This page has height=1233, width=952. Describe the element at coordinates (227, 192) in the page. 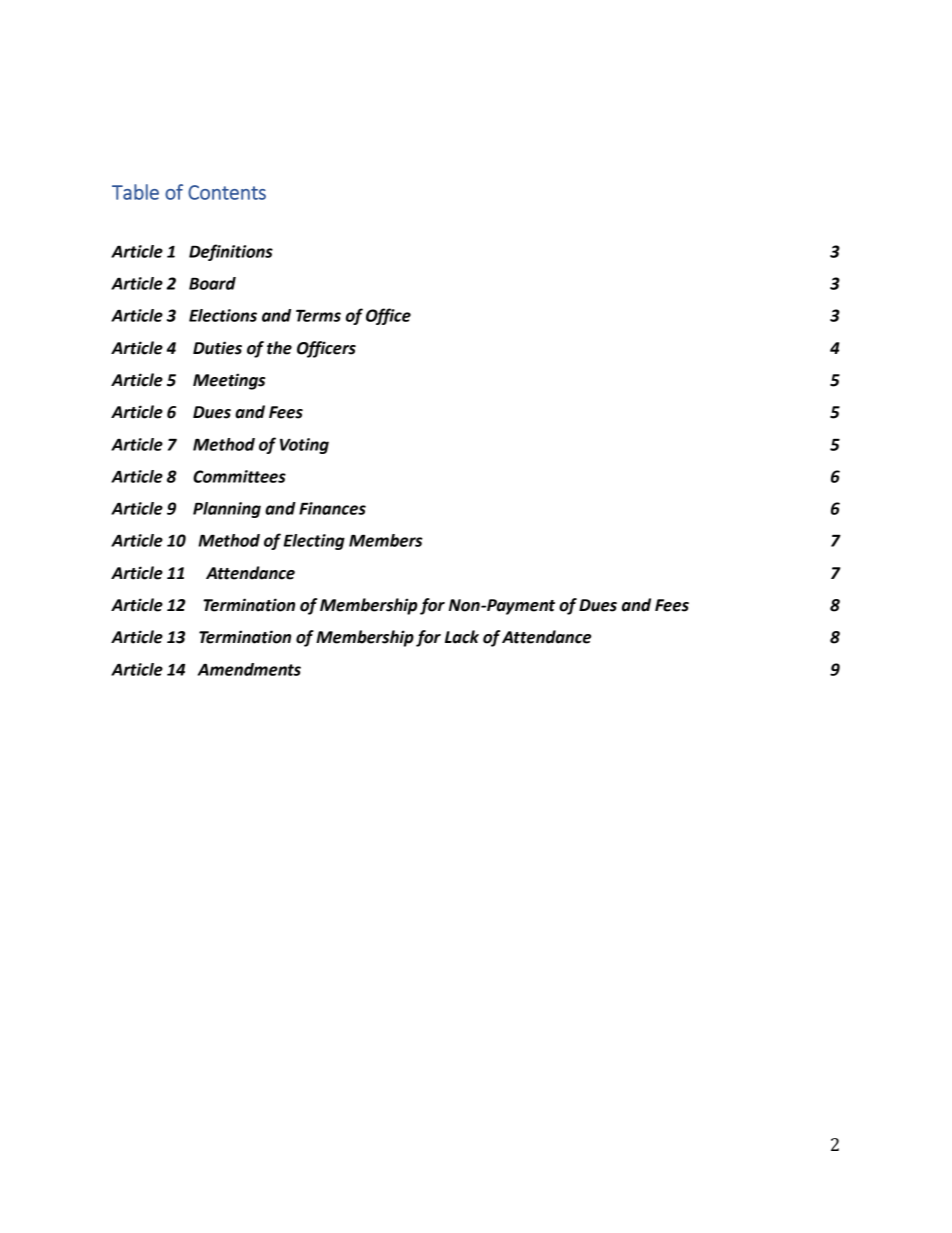

I see `Contents` at that location.
